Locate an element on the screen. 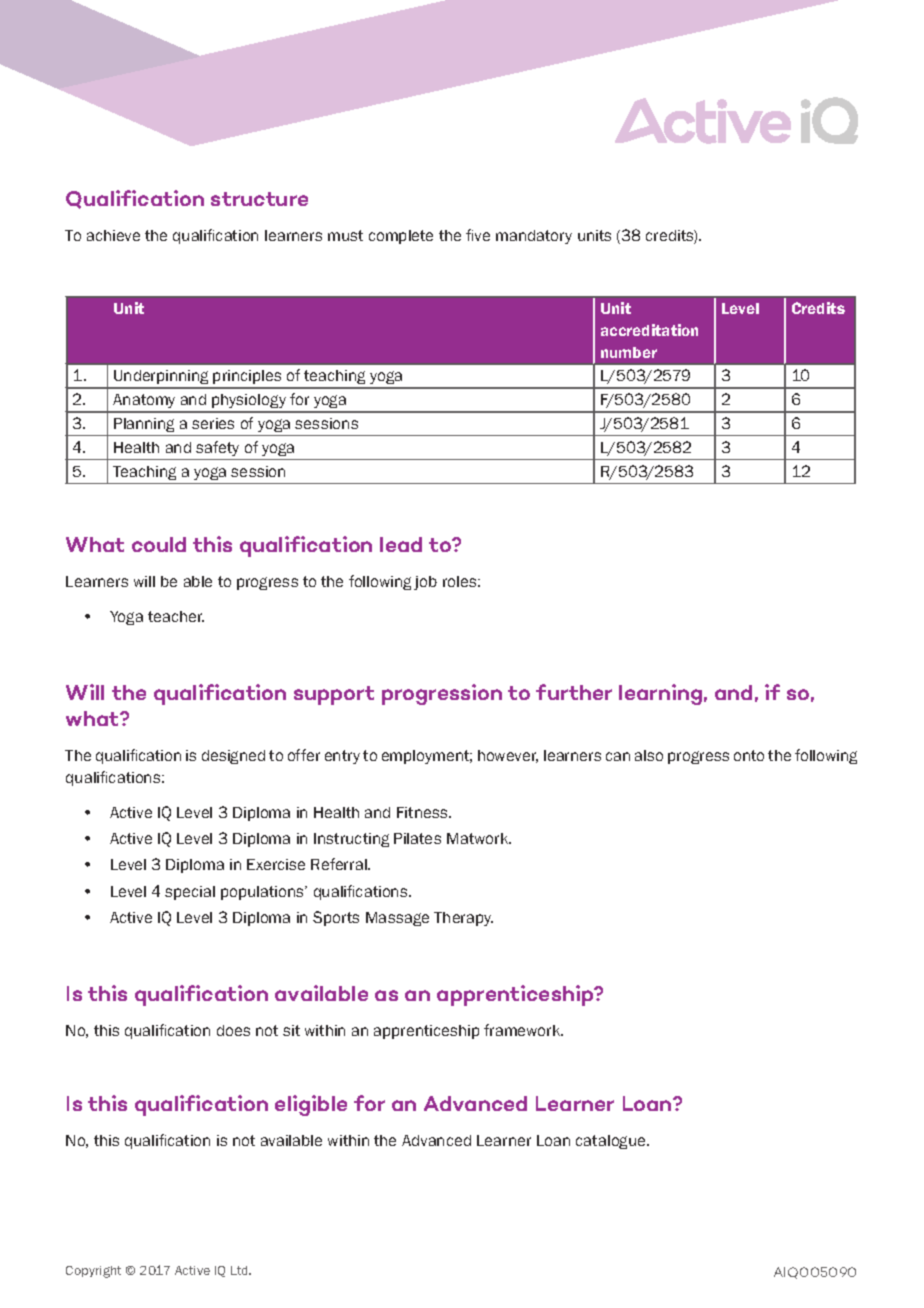  Ltd is located at coordinates (240, 1270).
